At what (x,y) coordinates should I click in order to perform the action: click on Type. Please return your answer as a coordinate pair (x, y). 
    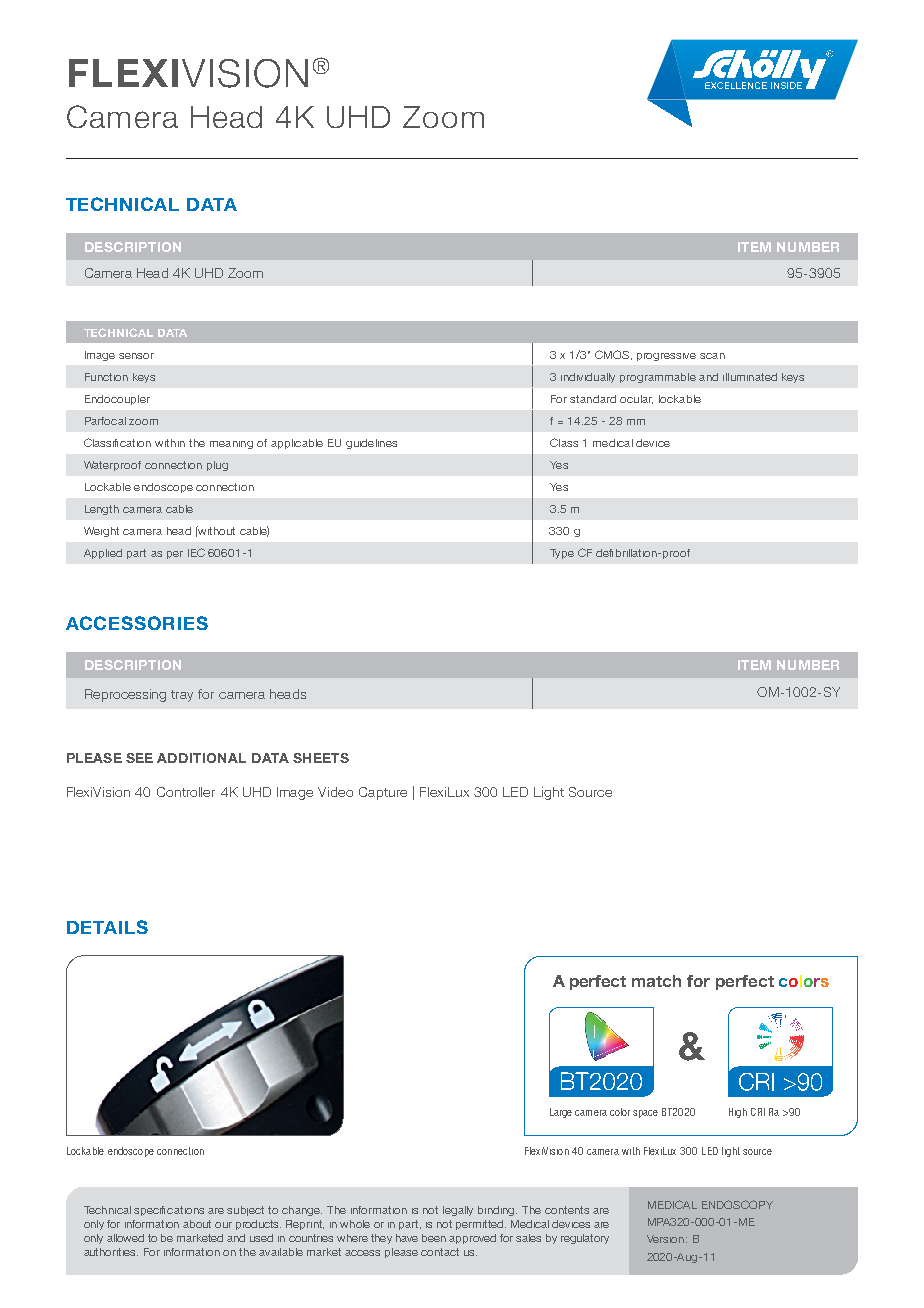
    Looking at the image, I should click on (562, 554).
